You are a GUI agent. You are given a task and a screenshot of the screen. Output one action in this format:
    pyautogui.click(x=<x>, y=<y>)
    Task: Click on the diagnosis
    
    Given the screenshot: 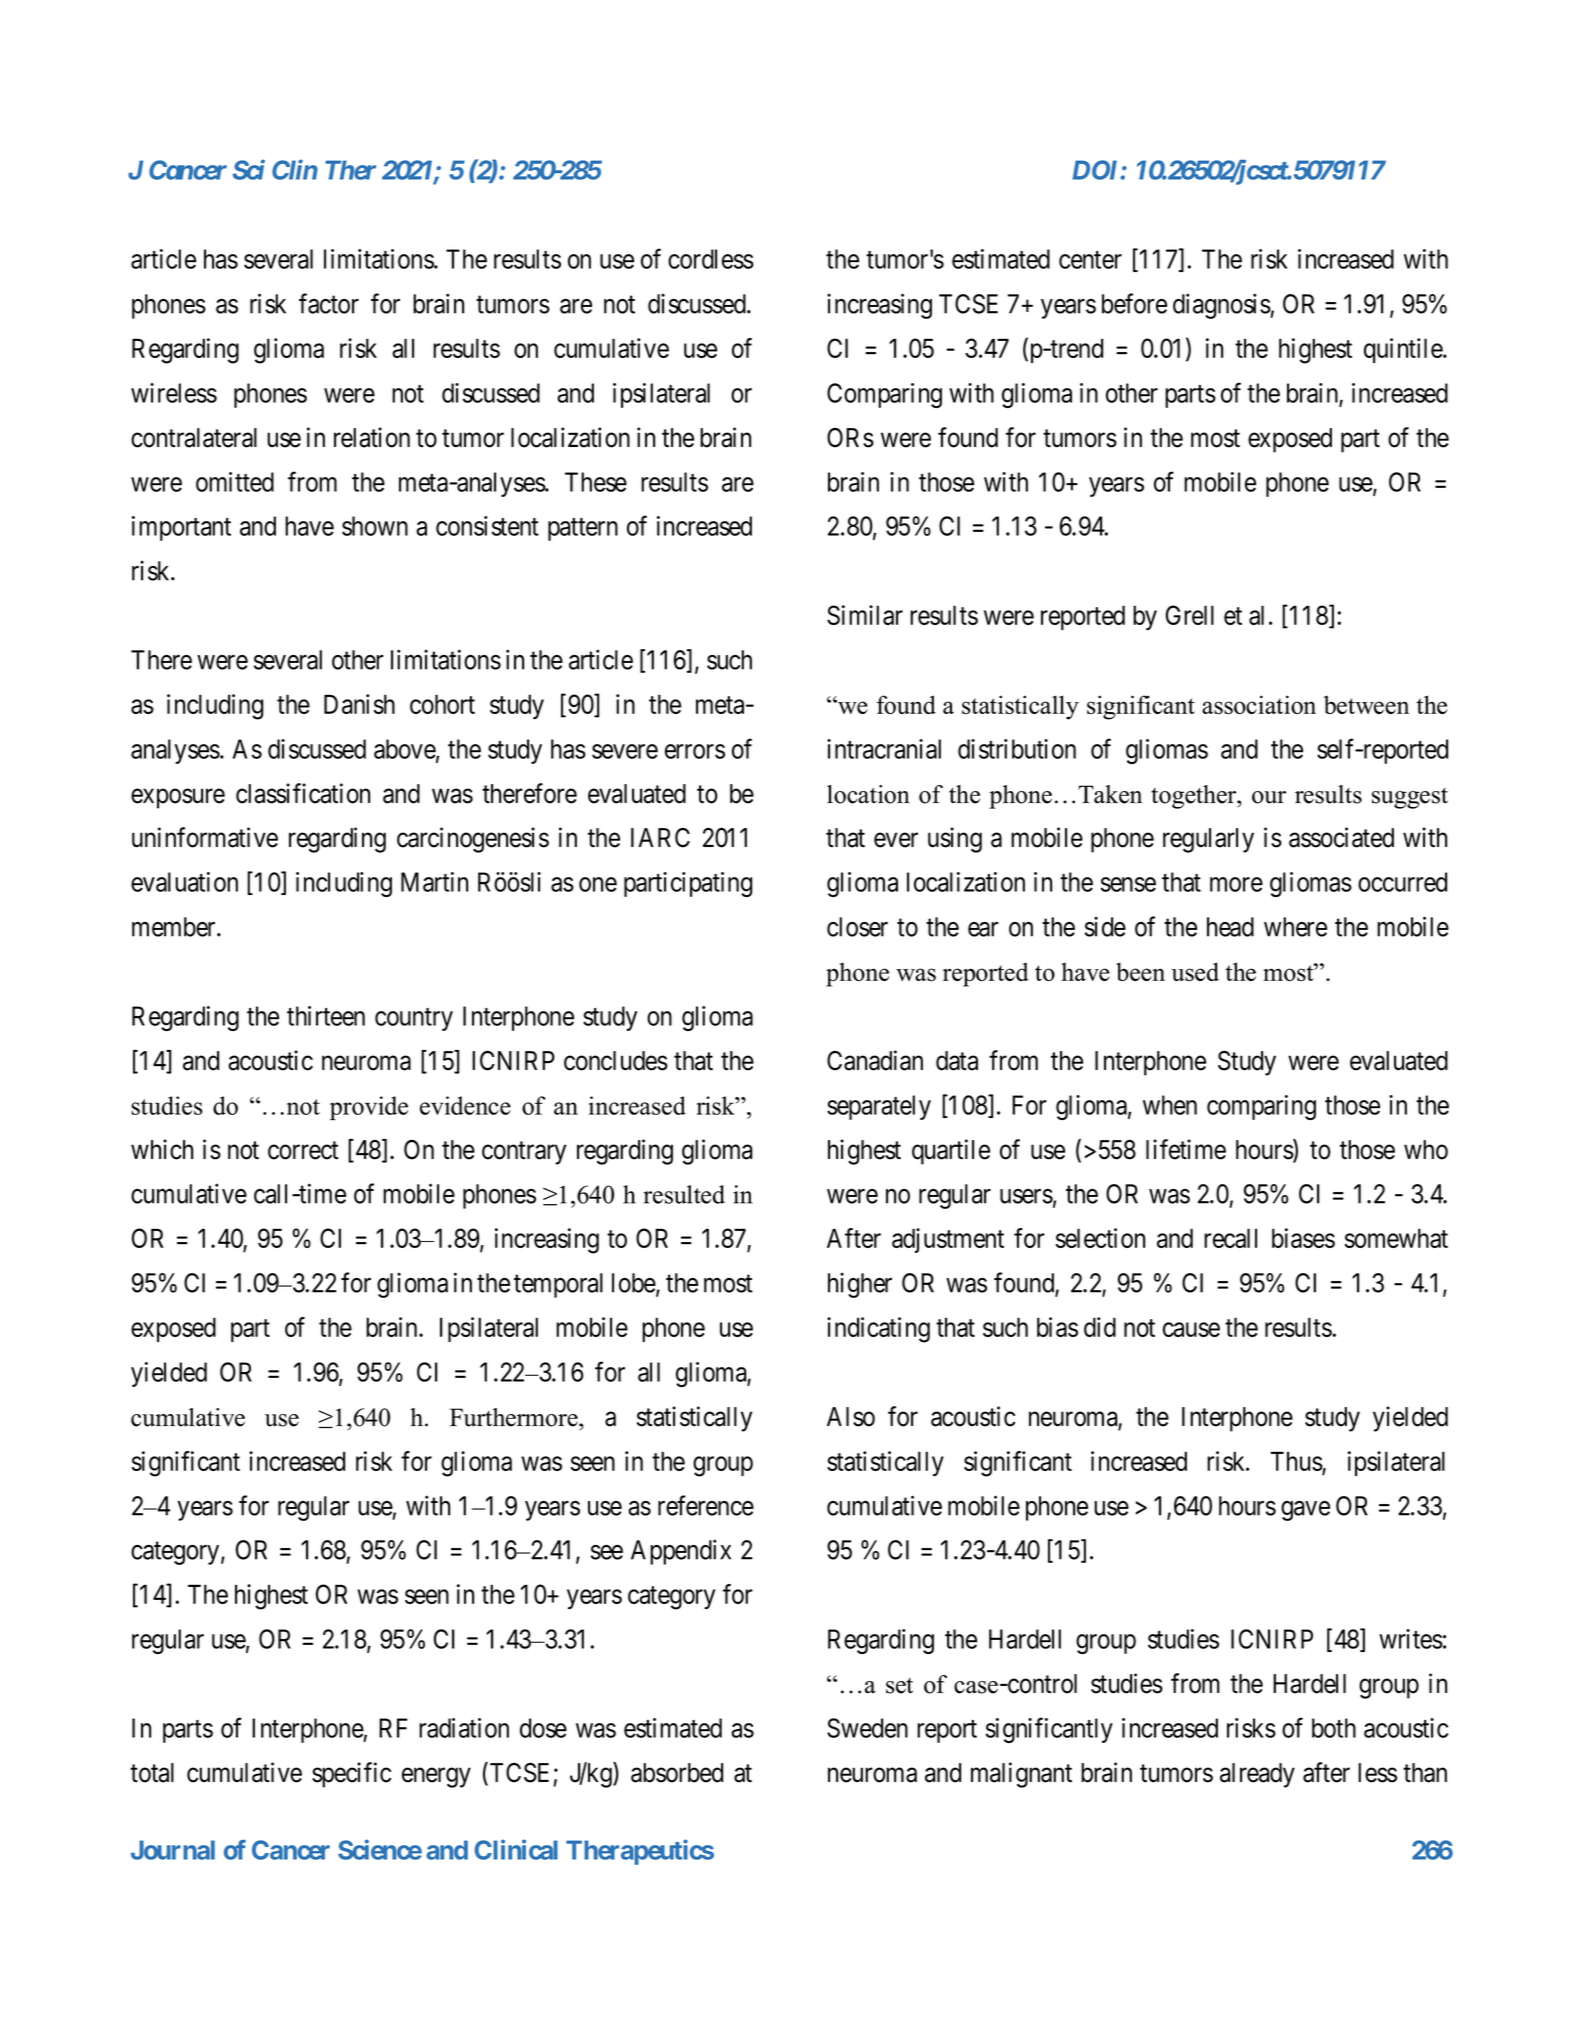 What is the action you would take?
    pyautogui.click(x=1222, y=306)
